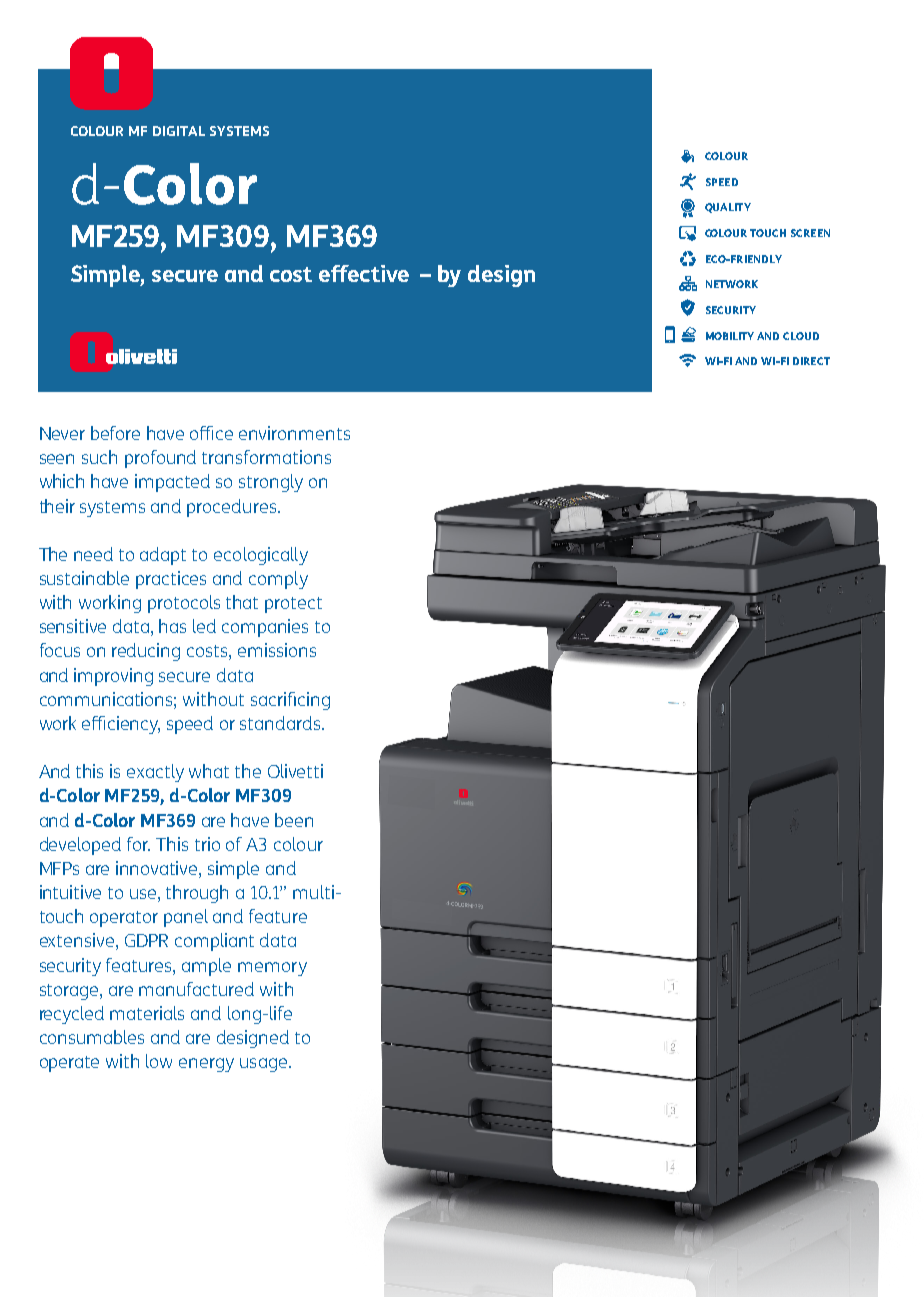 The width and height of the document is (924, 1297). I want to click on QUALITY, so click(728, 208).
